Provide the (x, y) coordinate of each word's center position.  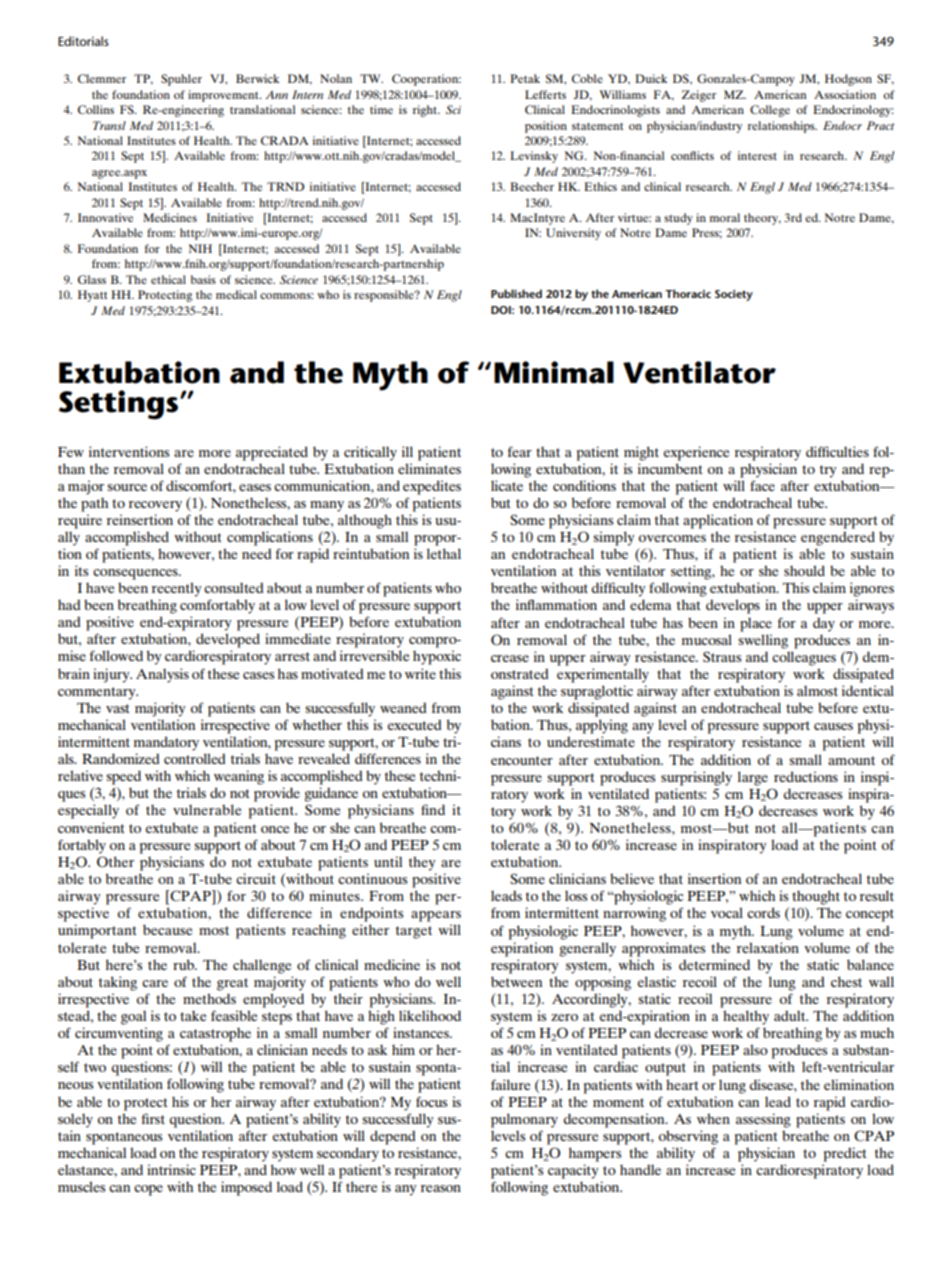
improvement (224, 96)
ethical (168, 279)
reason (441, 1188)
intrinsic (171, 1169)
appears (436, 916)
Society (734, 295)
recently (177, 589)
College (770, 111)
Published (516, 293)
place (756, 624)
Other (115, 862)
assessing (763, 1120)
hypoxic (437, 657)
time (381, 109)
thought (816, 897)
